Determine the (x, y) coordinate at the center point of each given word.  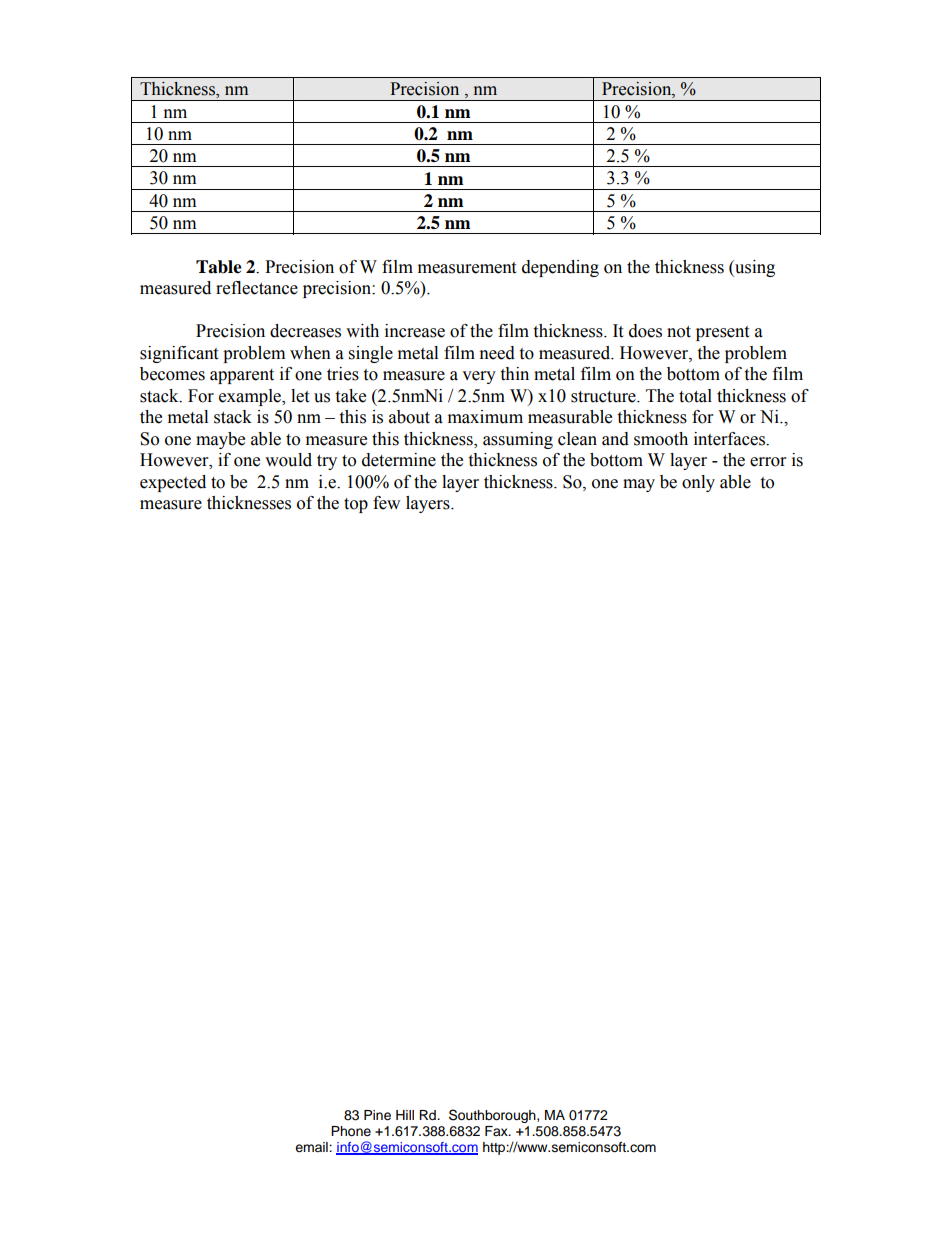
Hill (405, 1115)
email (312, 1147)
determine (399, 460)
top (356, 505)
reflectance (257, 288)
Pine (377, 1115)
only (698, 483)
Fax (497, 1131)
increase (415, 331)
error (768, 462)
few (386, 503)
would (288, 460)
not (679, 332)
